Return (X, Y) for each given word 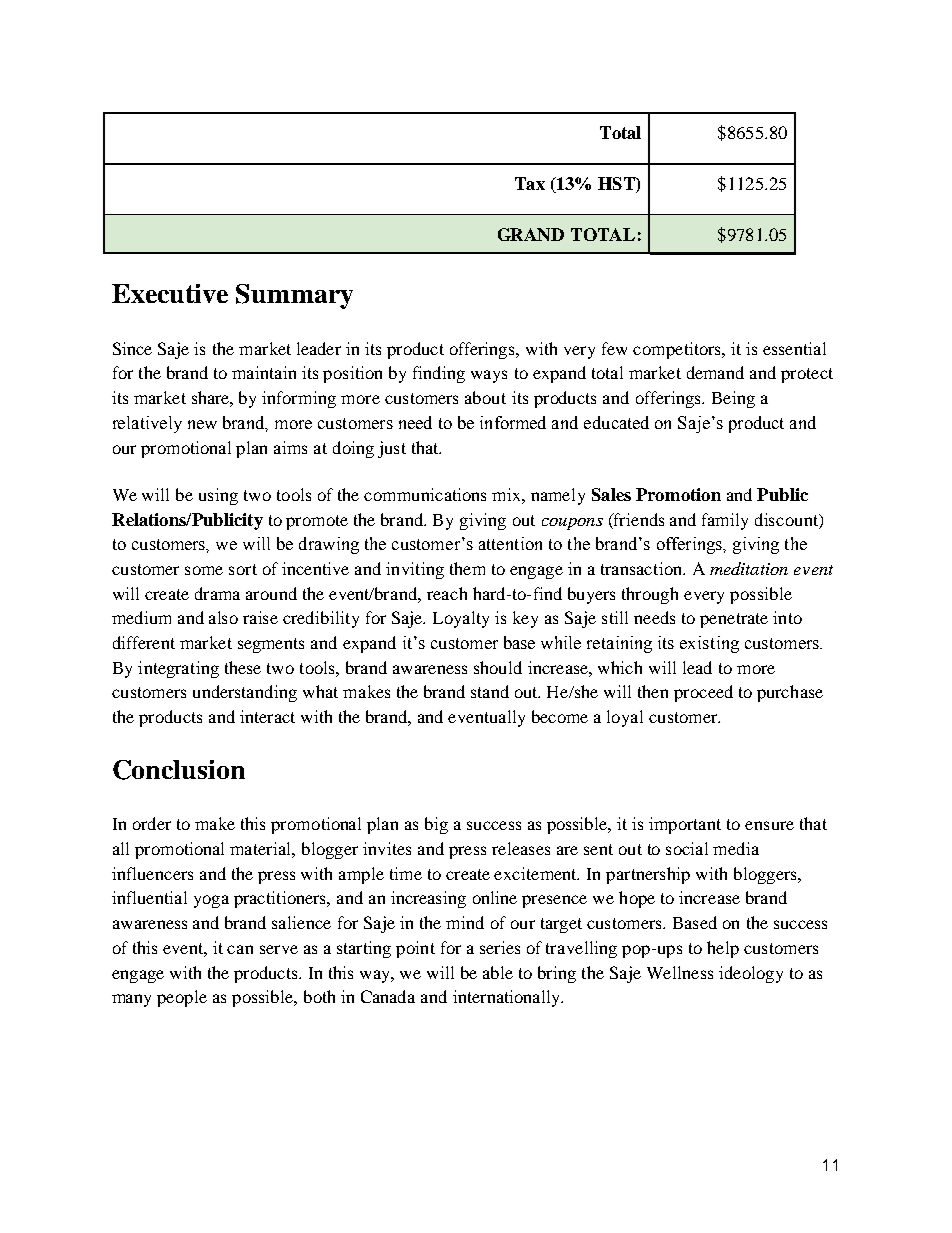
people (182, 998)
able (498, 972)
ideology (751, 974)
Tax (530, 183)
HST (617, 183)
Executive (170, 293)
